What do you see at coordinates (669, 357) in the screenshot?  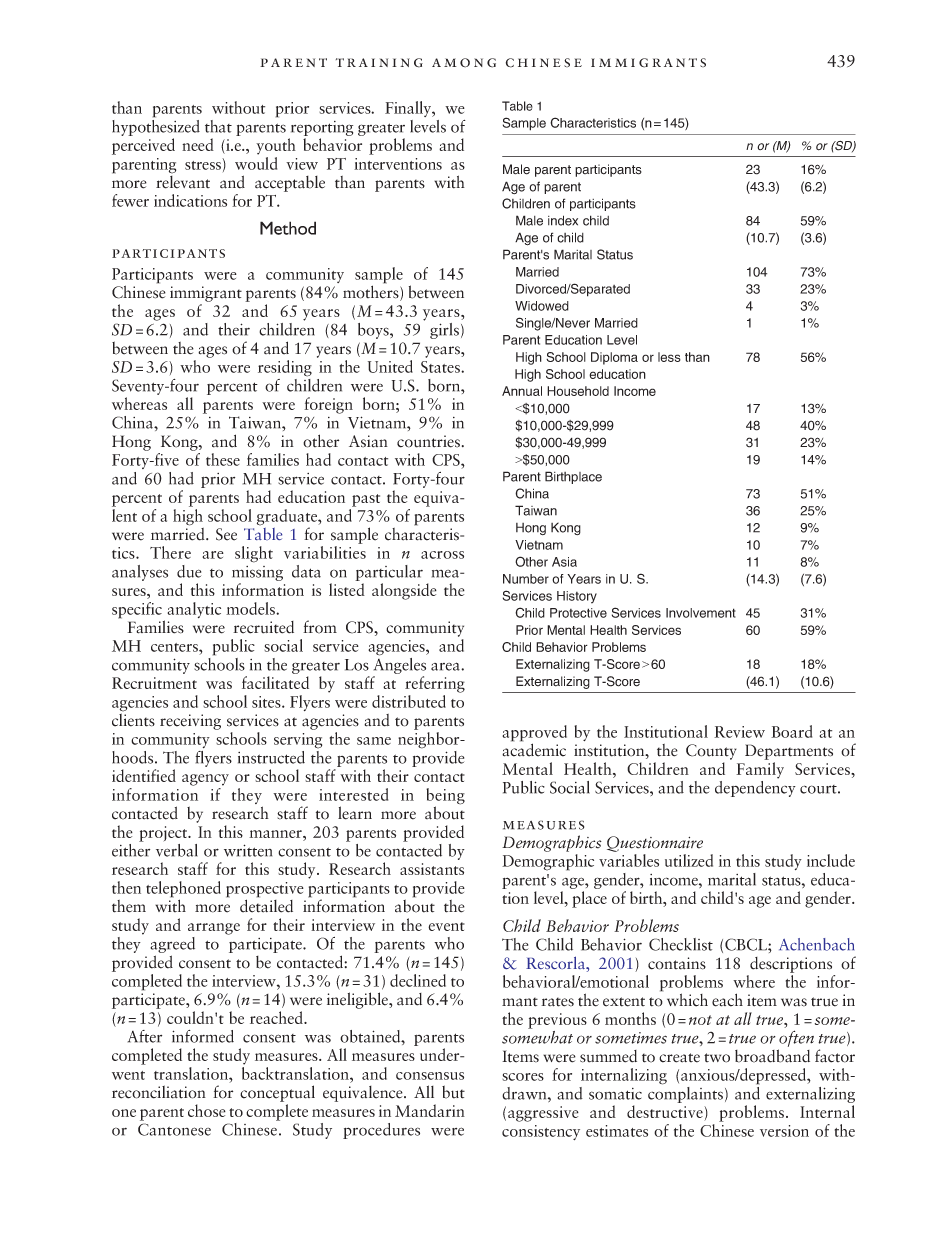 I see `less` at bounding box center [669, 357].
